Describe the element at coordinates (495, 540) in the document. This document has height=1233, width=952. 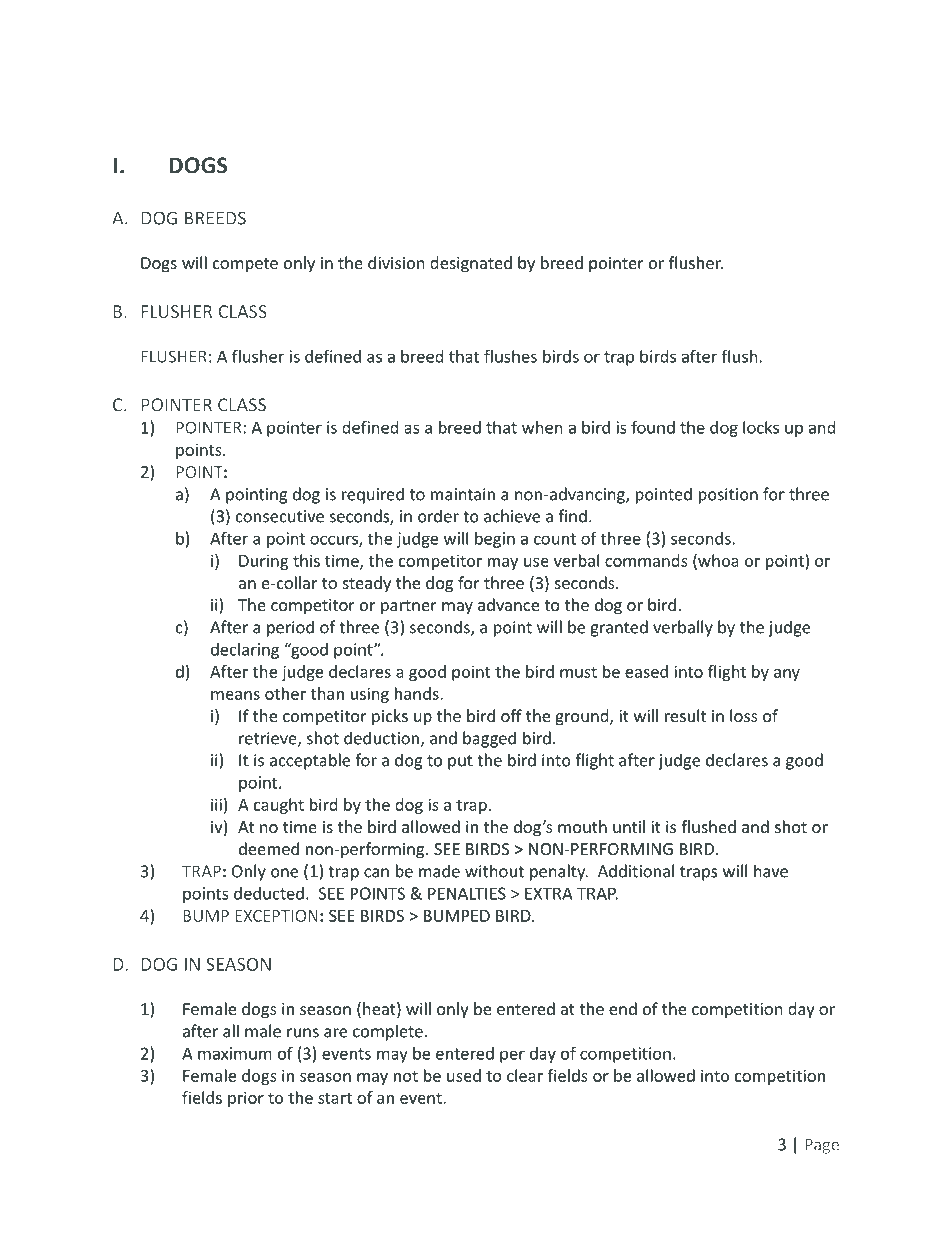
I see `begin` at that location.
